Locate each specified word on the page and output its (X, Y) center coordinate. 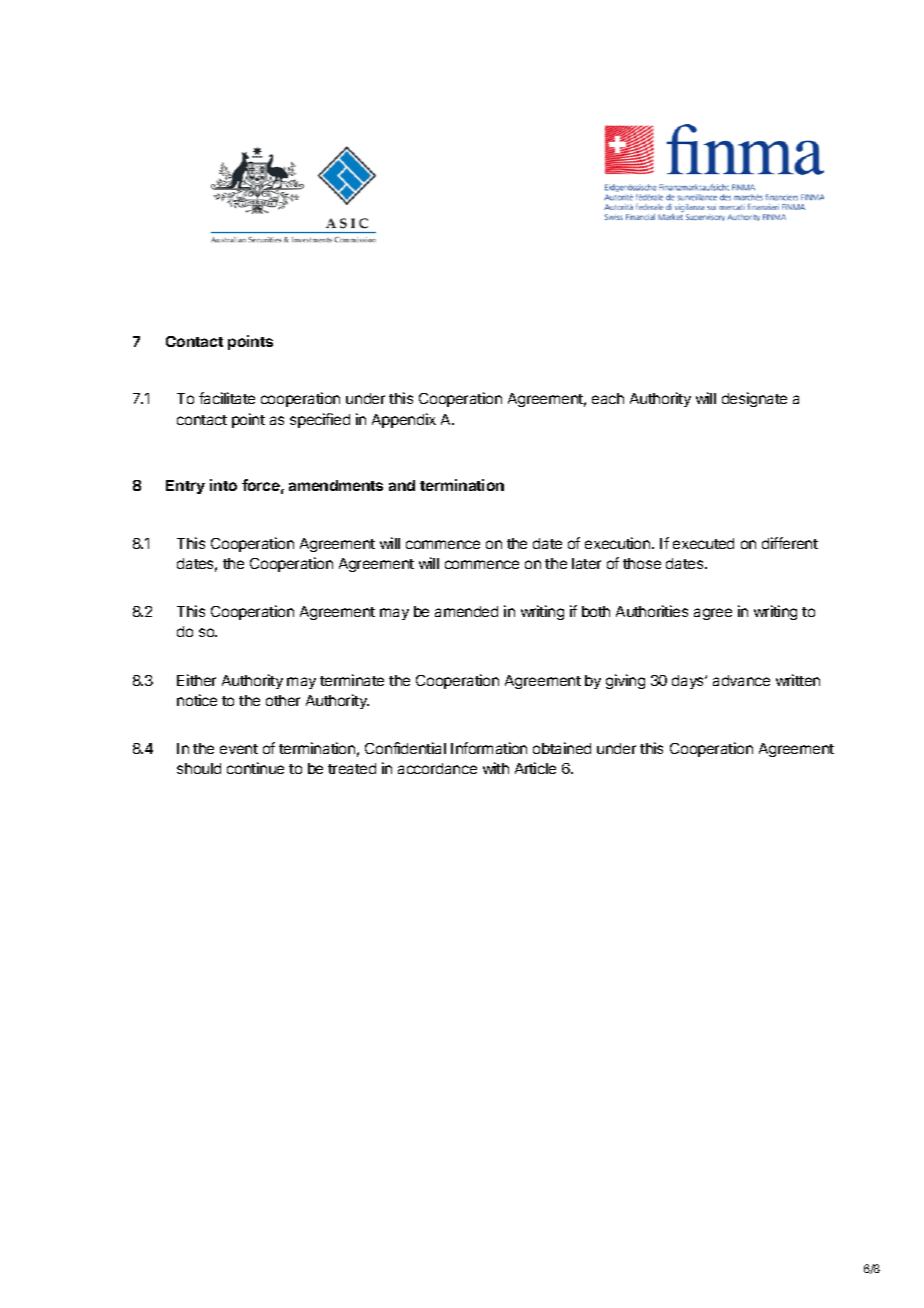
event (239, 749)
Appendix (404, 420)
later (586, 563)
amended (466, 611)
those (642, 563)
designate (754, 399)
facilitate (227, 398)
